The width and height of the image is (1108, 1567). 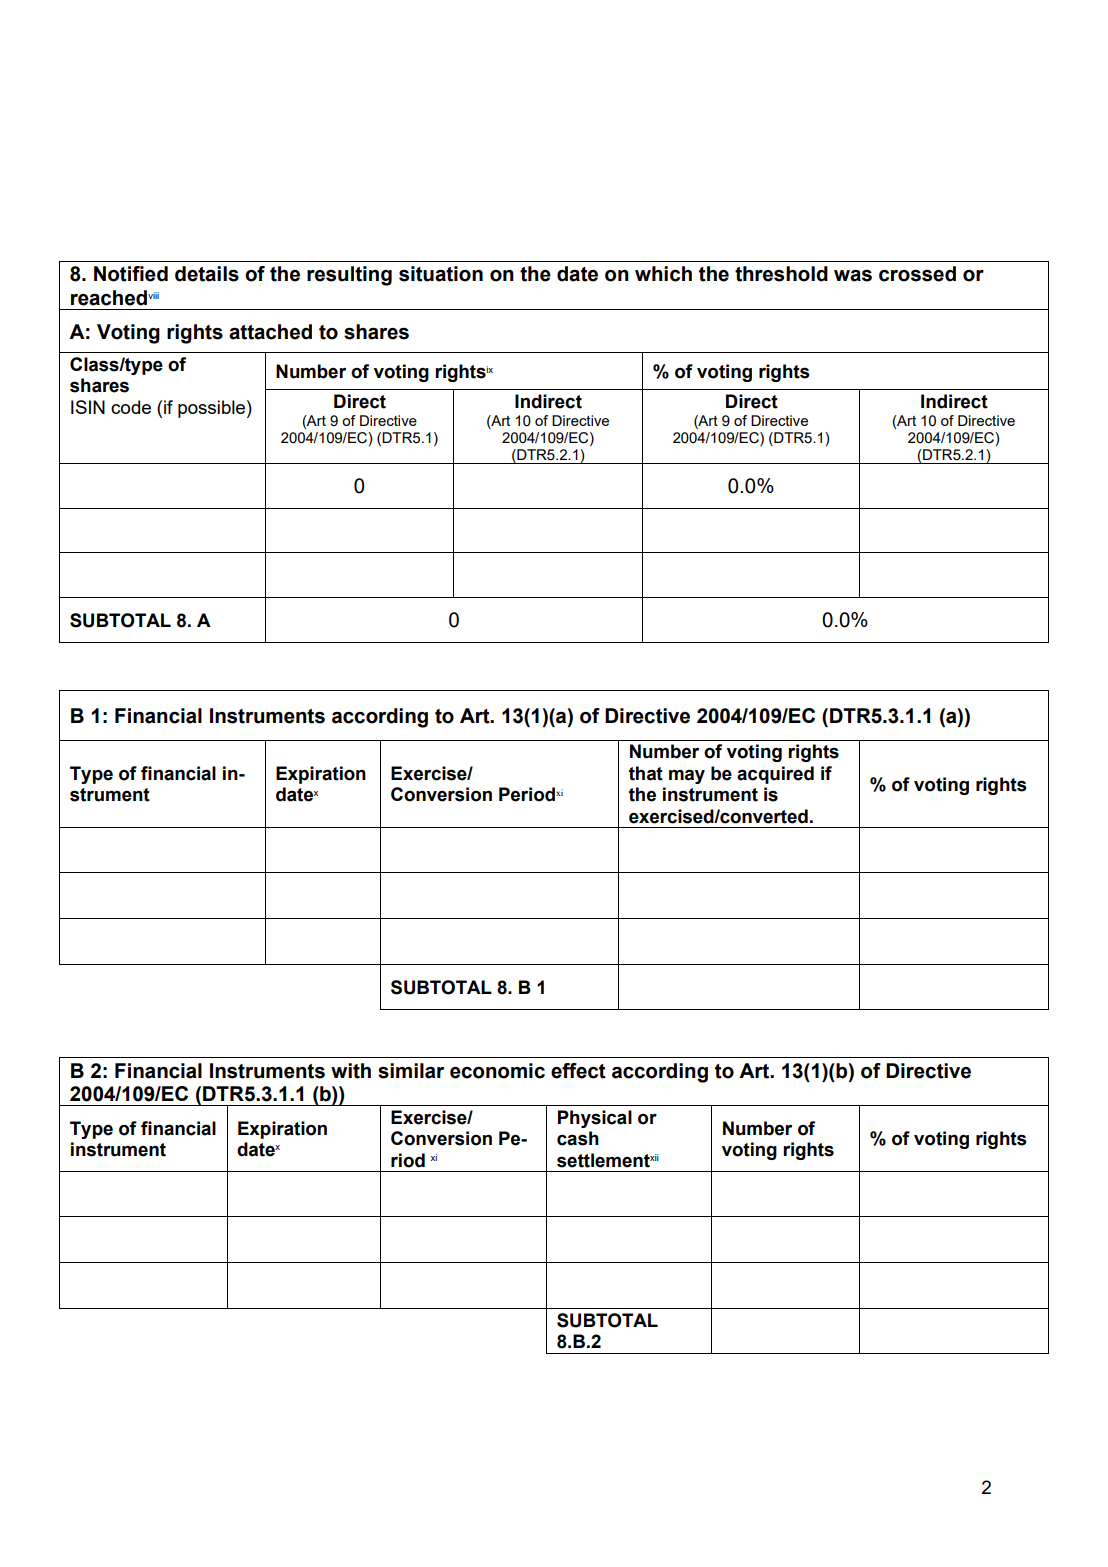 What do you see at coordinates (853, 276) in the image?
I see `was` at bounding box center [853, 276].
